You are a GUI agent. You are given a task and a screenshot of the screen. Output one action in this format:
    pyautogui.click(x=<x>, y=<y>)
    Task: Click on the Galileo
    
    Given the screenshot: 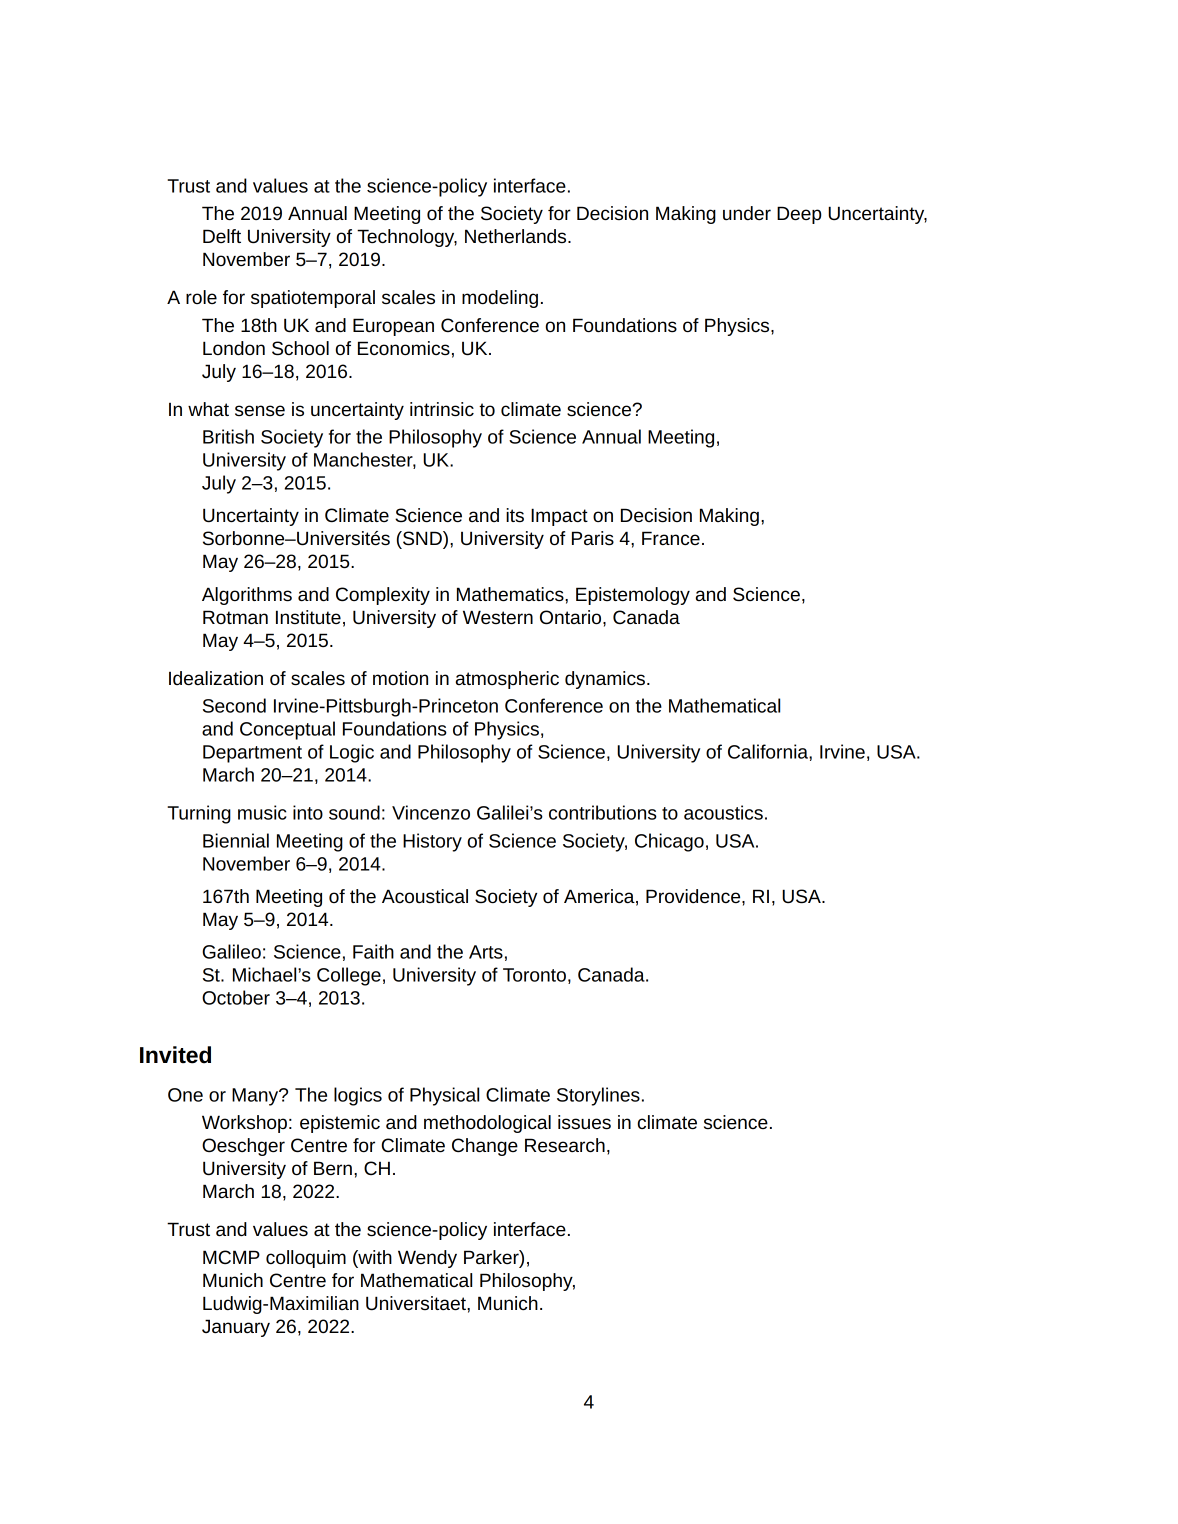 What is the action you would take?
    pyautogui.click(x=231, y=951)
